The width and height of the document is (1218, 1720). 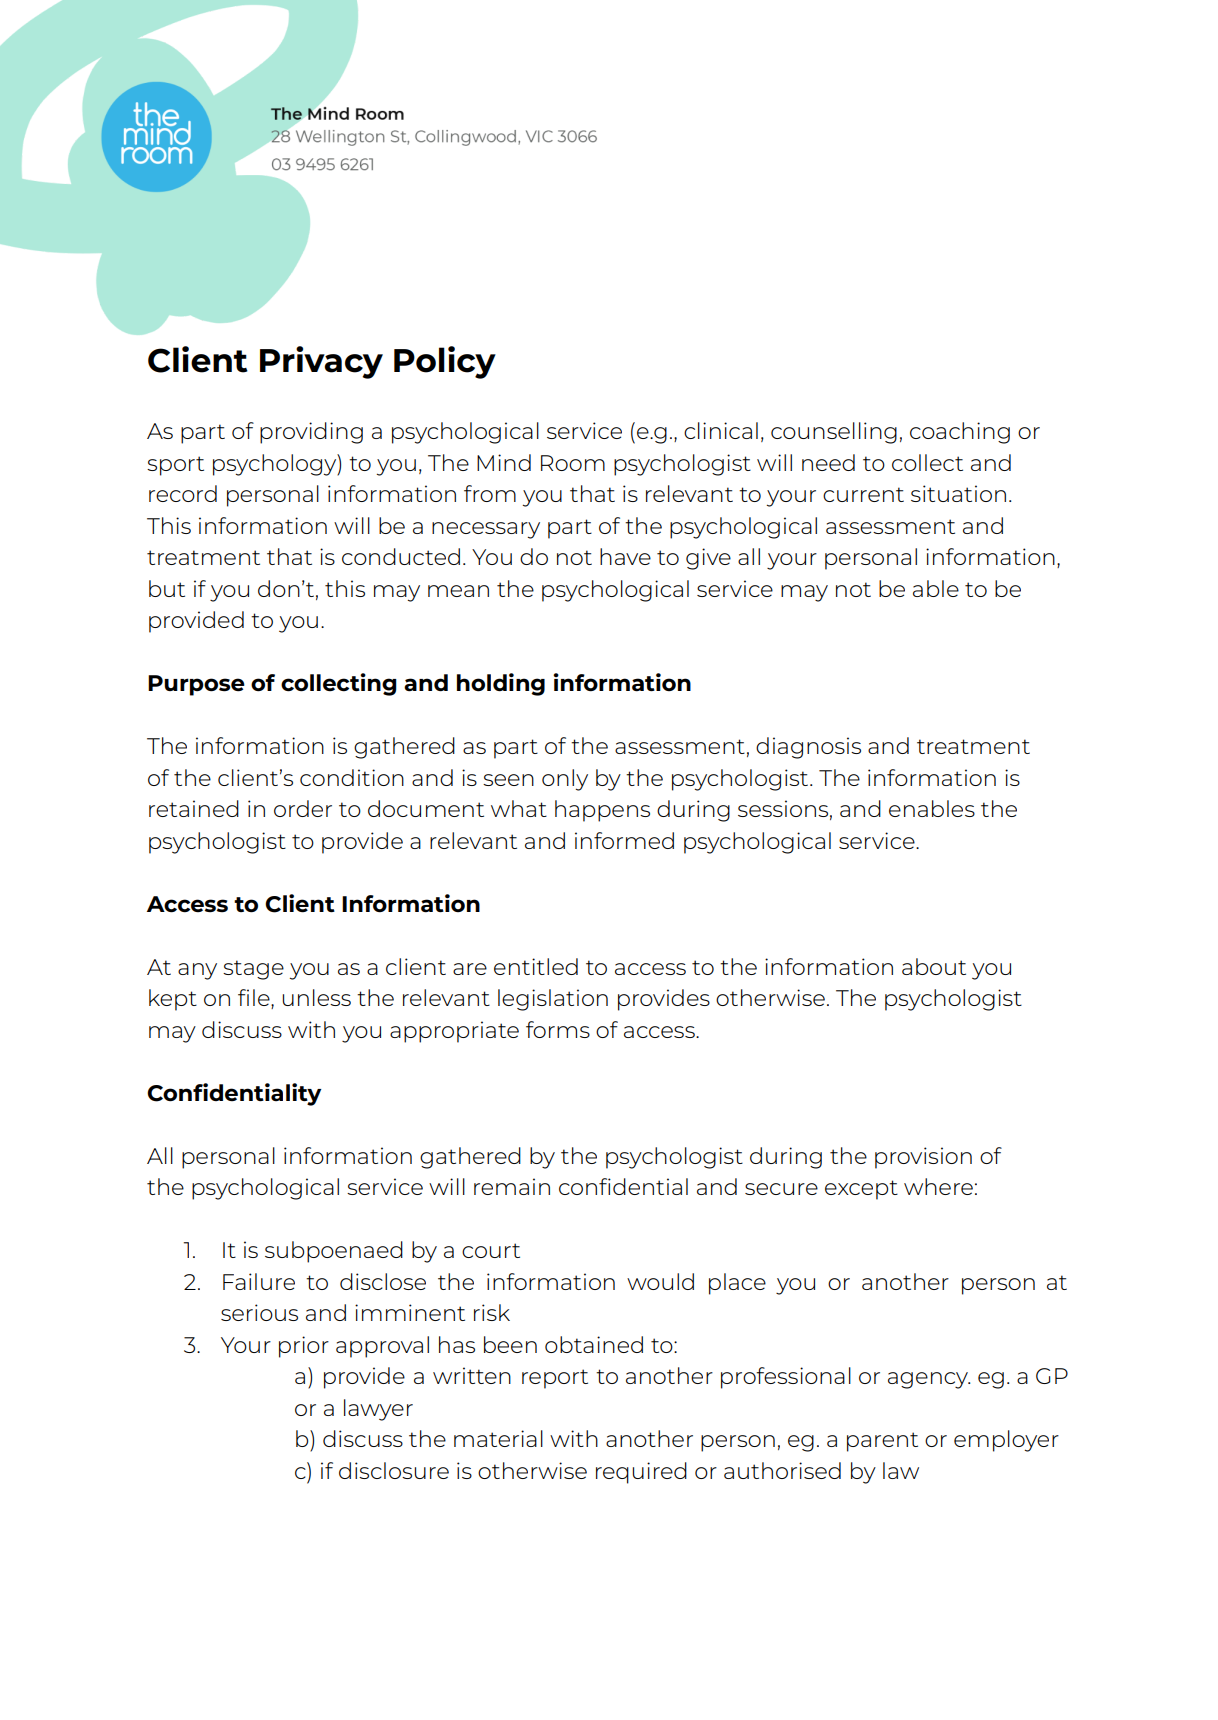 I want to click on coaching, so click(x=960, y=433).
